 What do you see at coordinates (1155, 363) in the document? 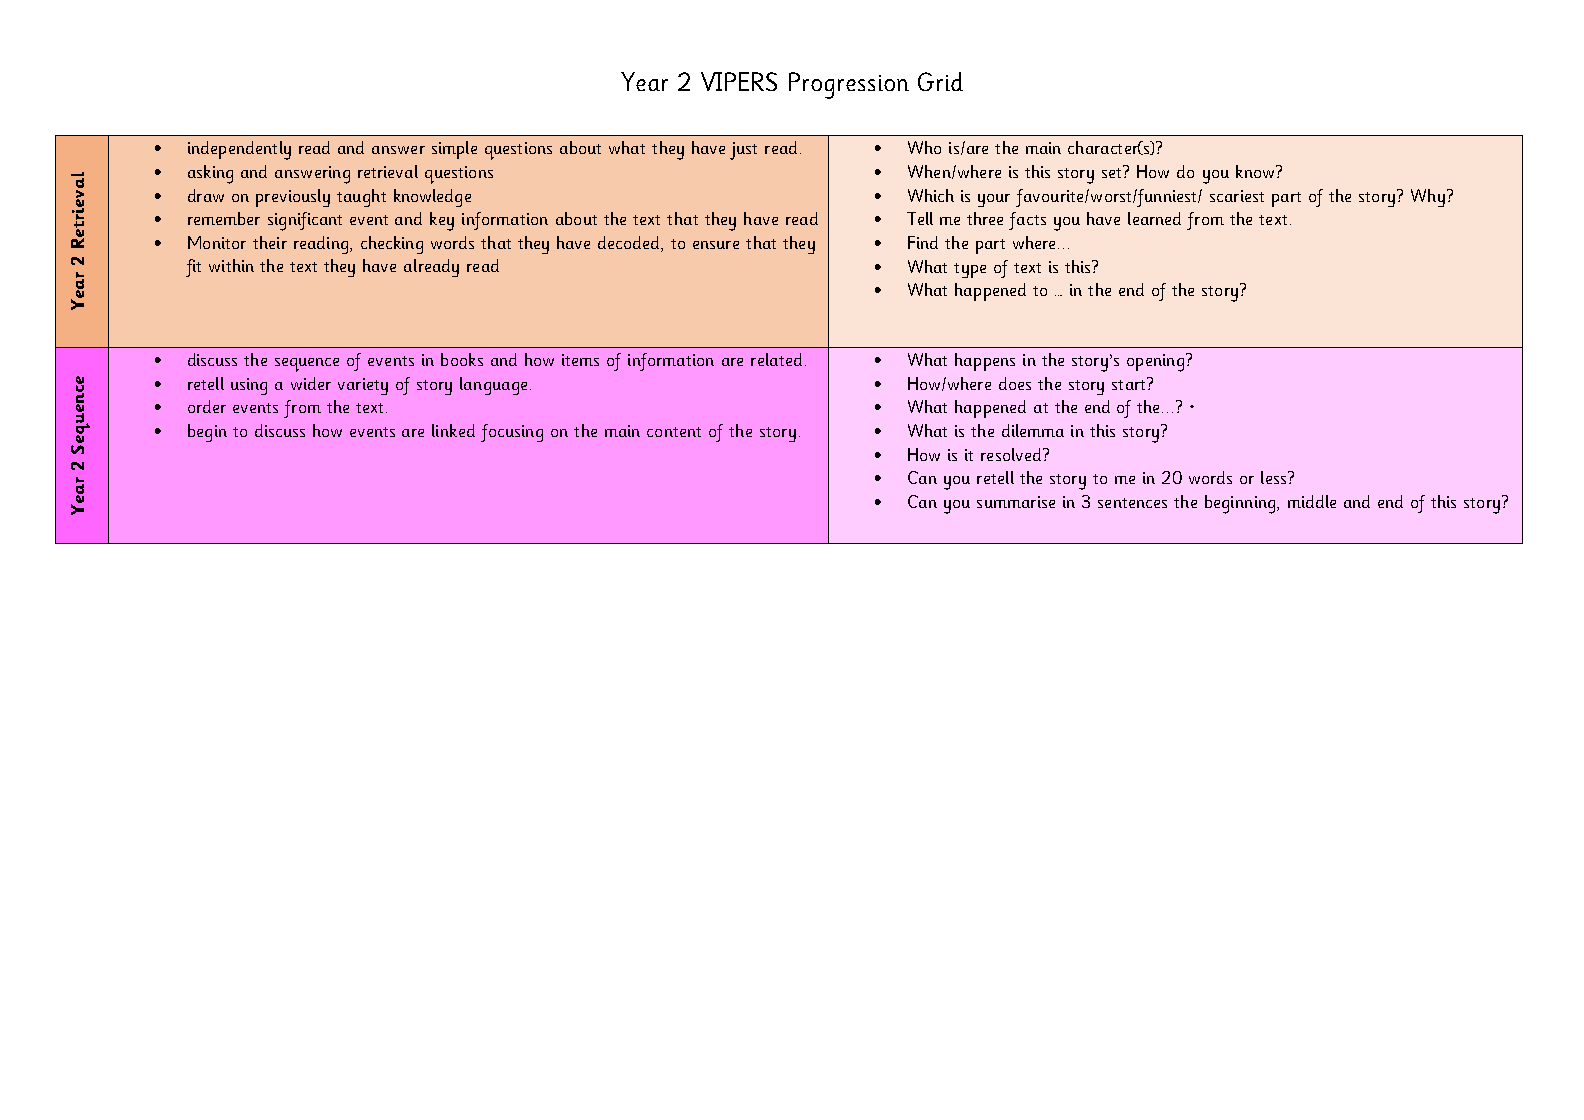
I see `opening` at bounding box center [1155, 363].
